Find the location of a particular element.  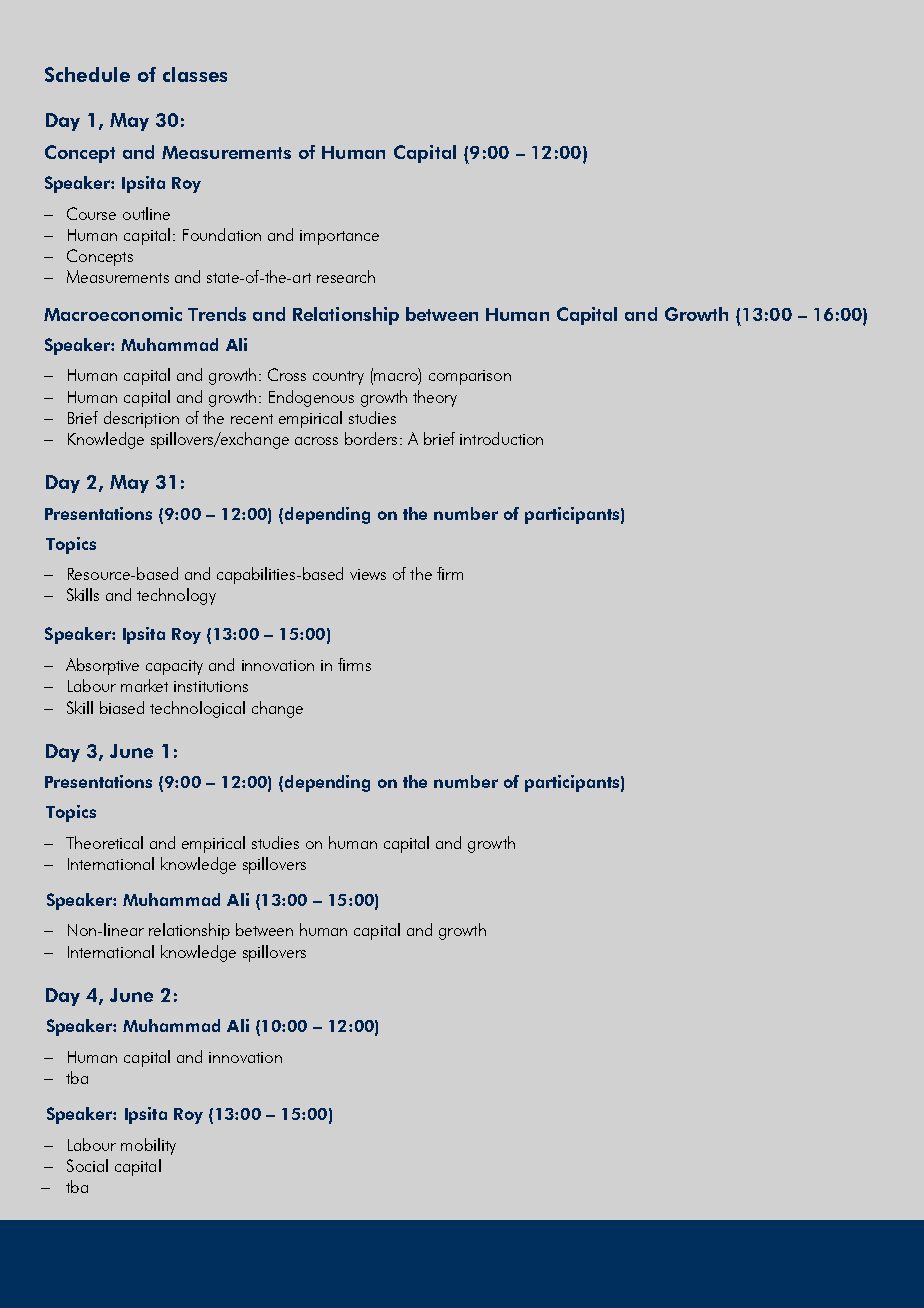

technology is located at coordinates (176, 596).
